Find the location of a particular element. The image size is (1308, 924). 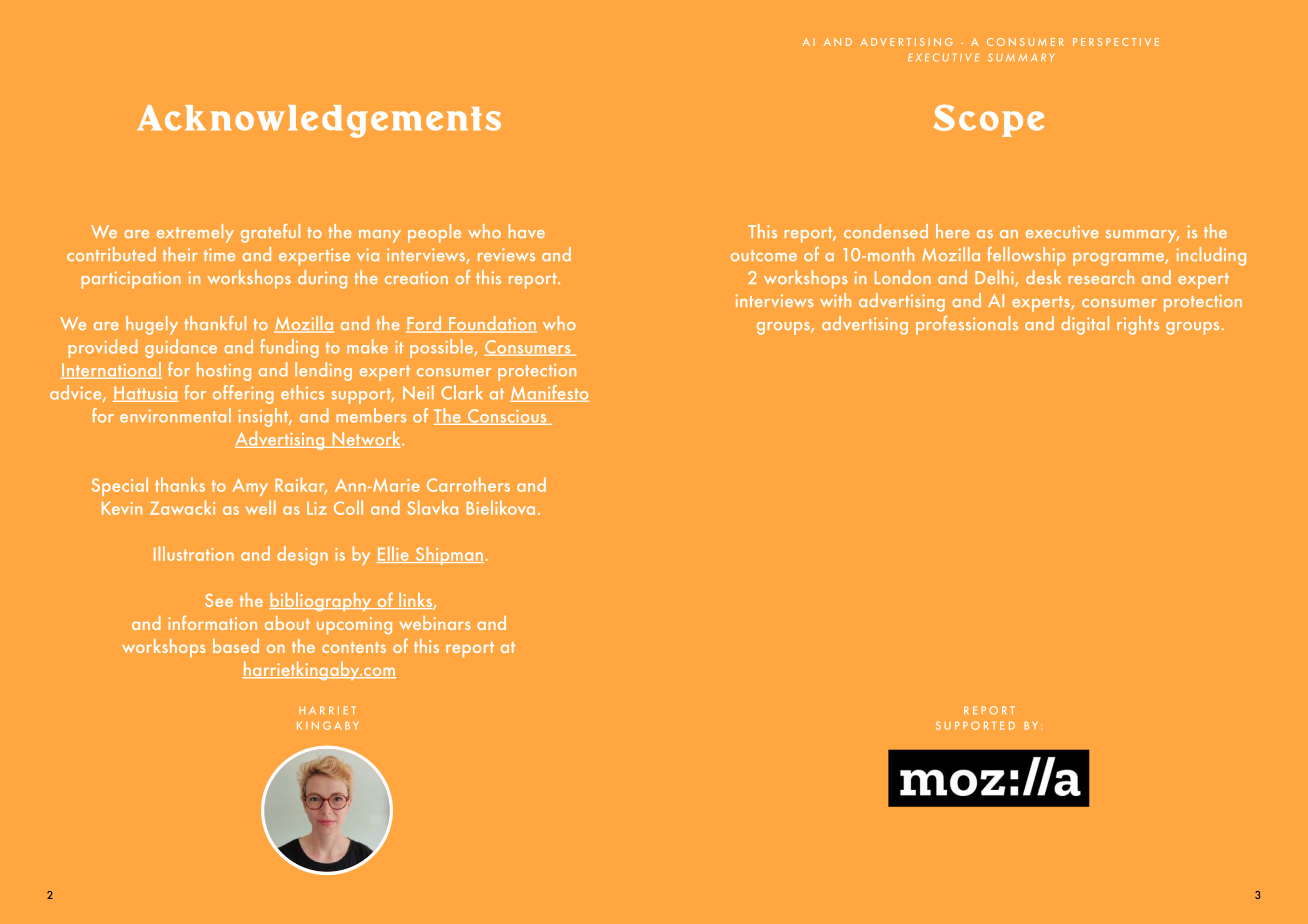

PERSPECTIVE is located at coordinates (1116, 42).
